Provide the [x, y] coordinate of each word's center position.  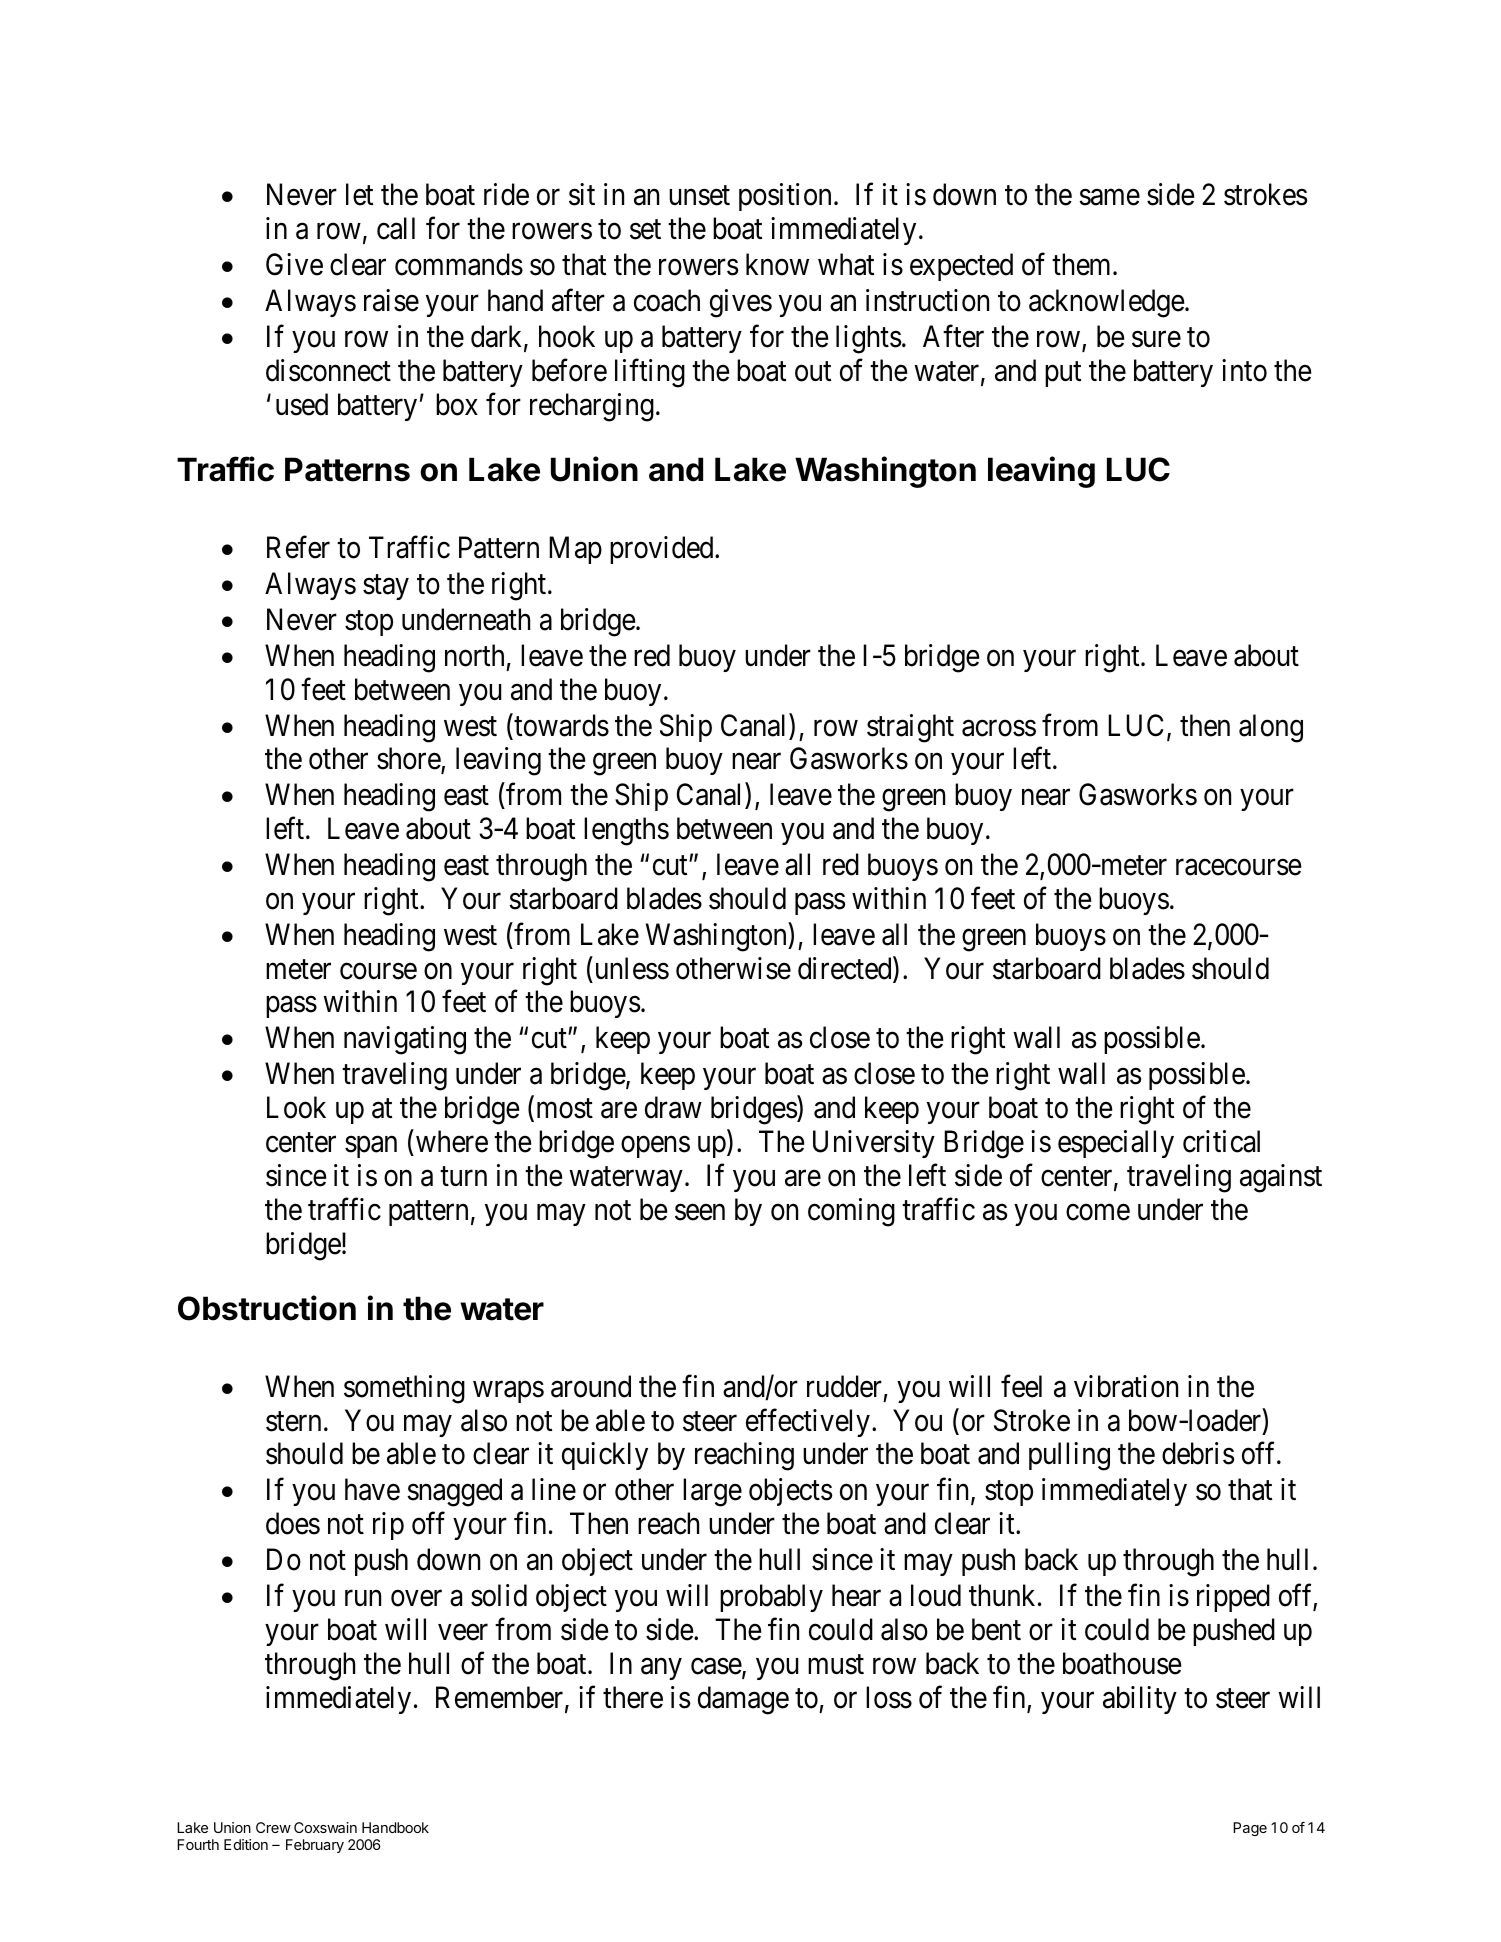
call [396, 228]
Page [1250, 1829]
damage [743, 1700]
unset [699, 196]
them [1083, 264]
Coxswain [325, 1827]
